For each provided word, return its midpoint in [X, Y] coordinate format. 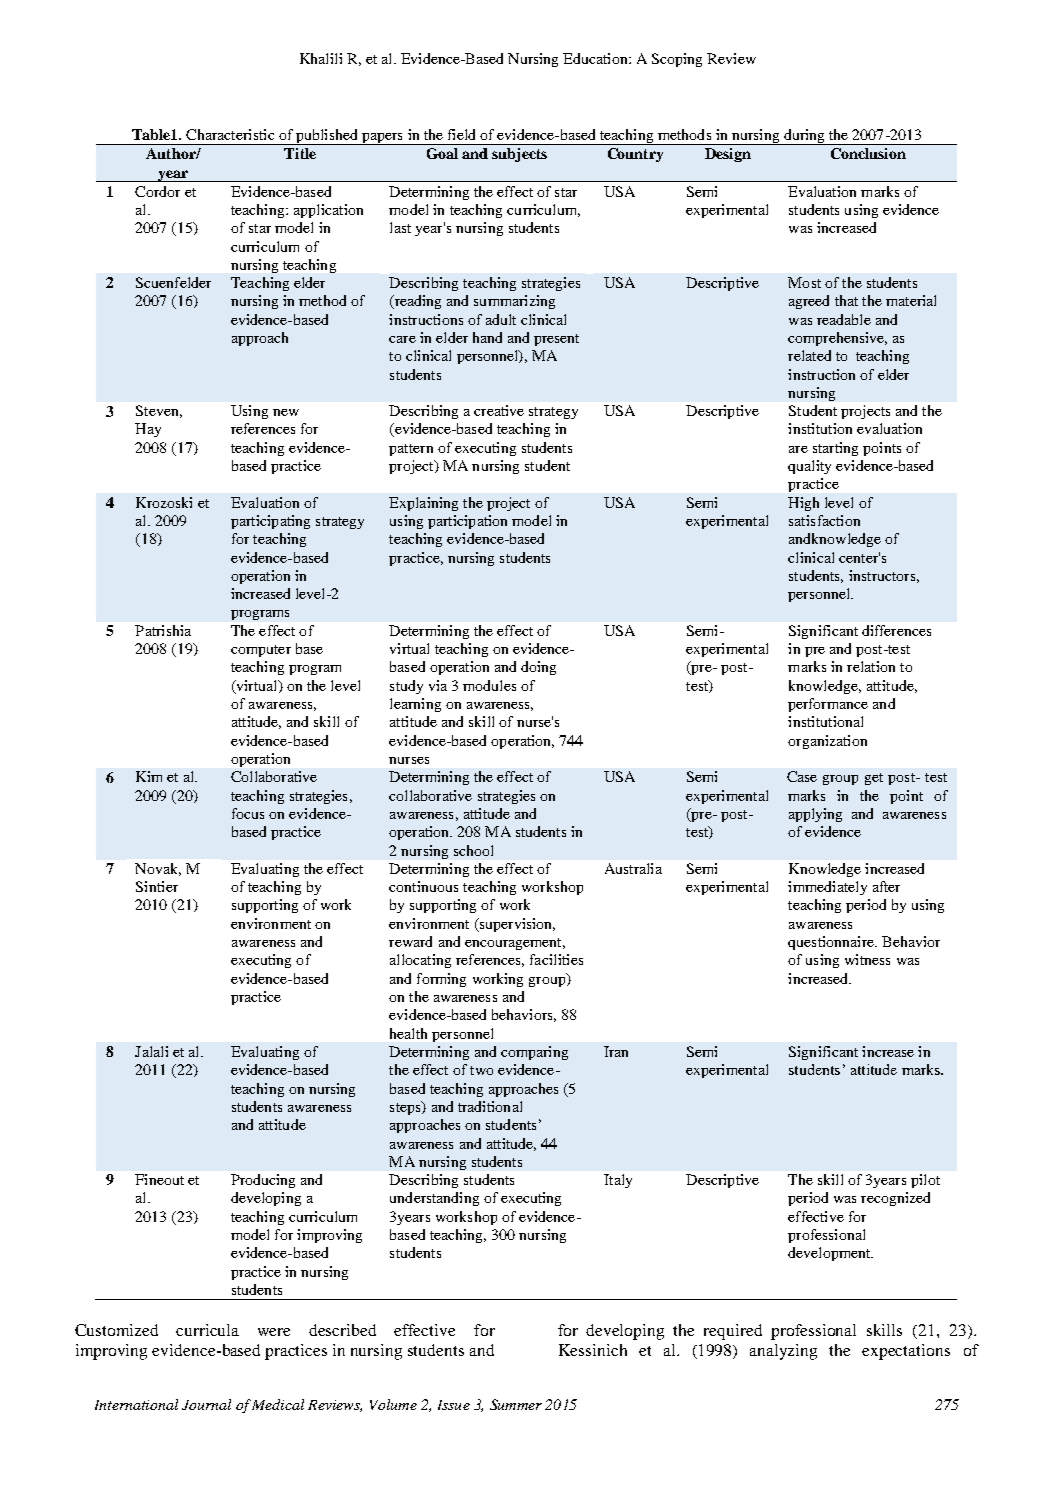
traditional [490, 1106]
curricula [207, 1330]
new [286, 412]
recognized [895, 1199]
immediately [827, 888]
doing [538, 668]
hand [487, 337]
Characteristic [230, 134]
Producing [263, 1181]
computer [261, 651]
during [804, 137]
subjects [519, 155]
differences [896, 630]
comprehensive [837, 339]
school [473, 850]
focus [248, 813]
